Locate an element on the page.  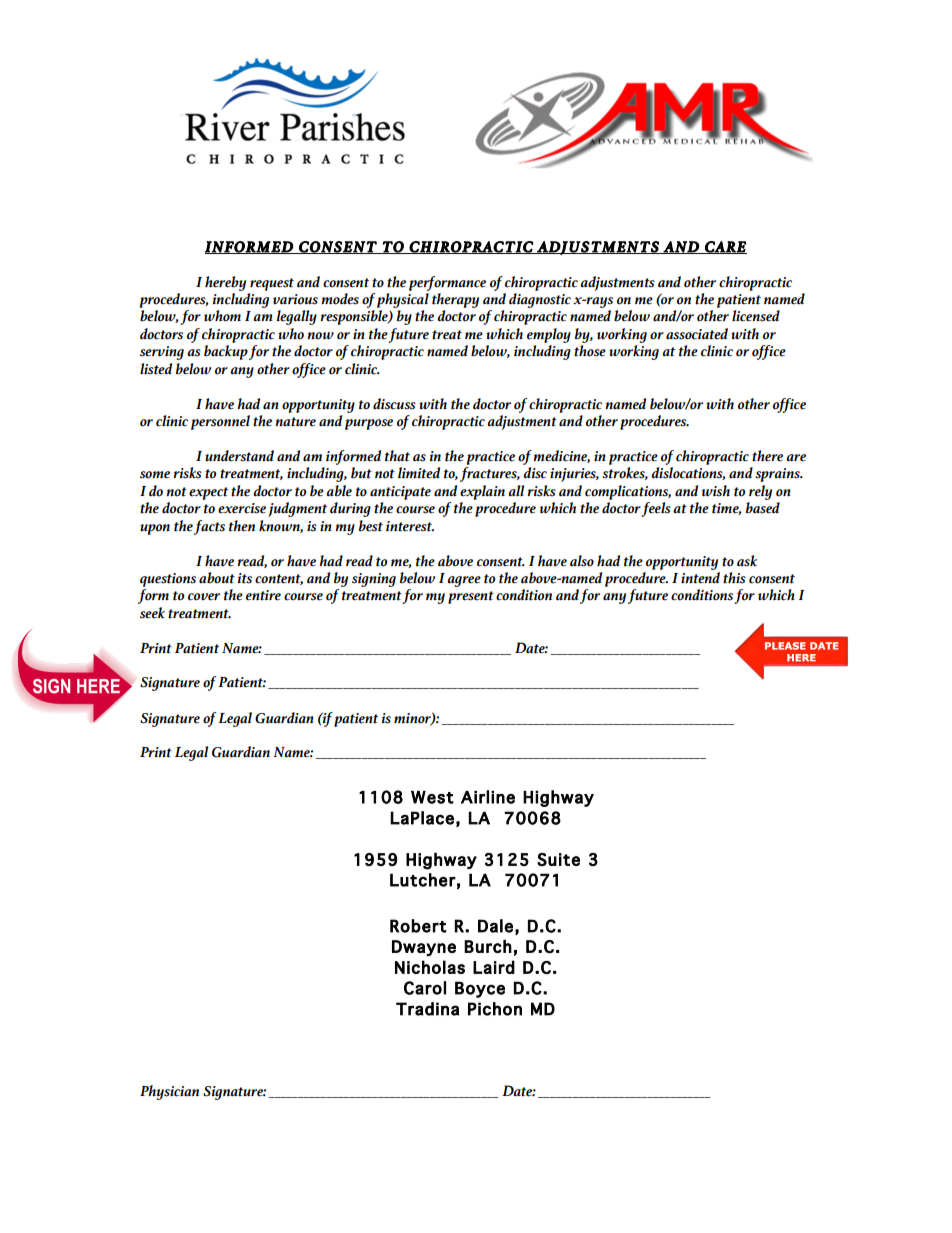
cover is located at coordinates (204, 597).
